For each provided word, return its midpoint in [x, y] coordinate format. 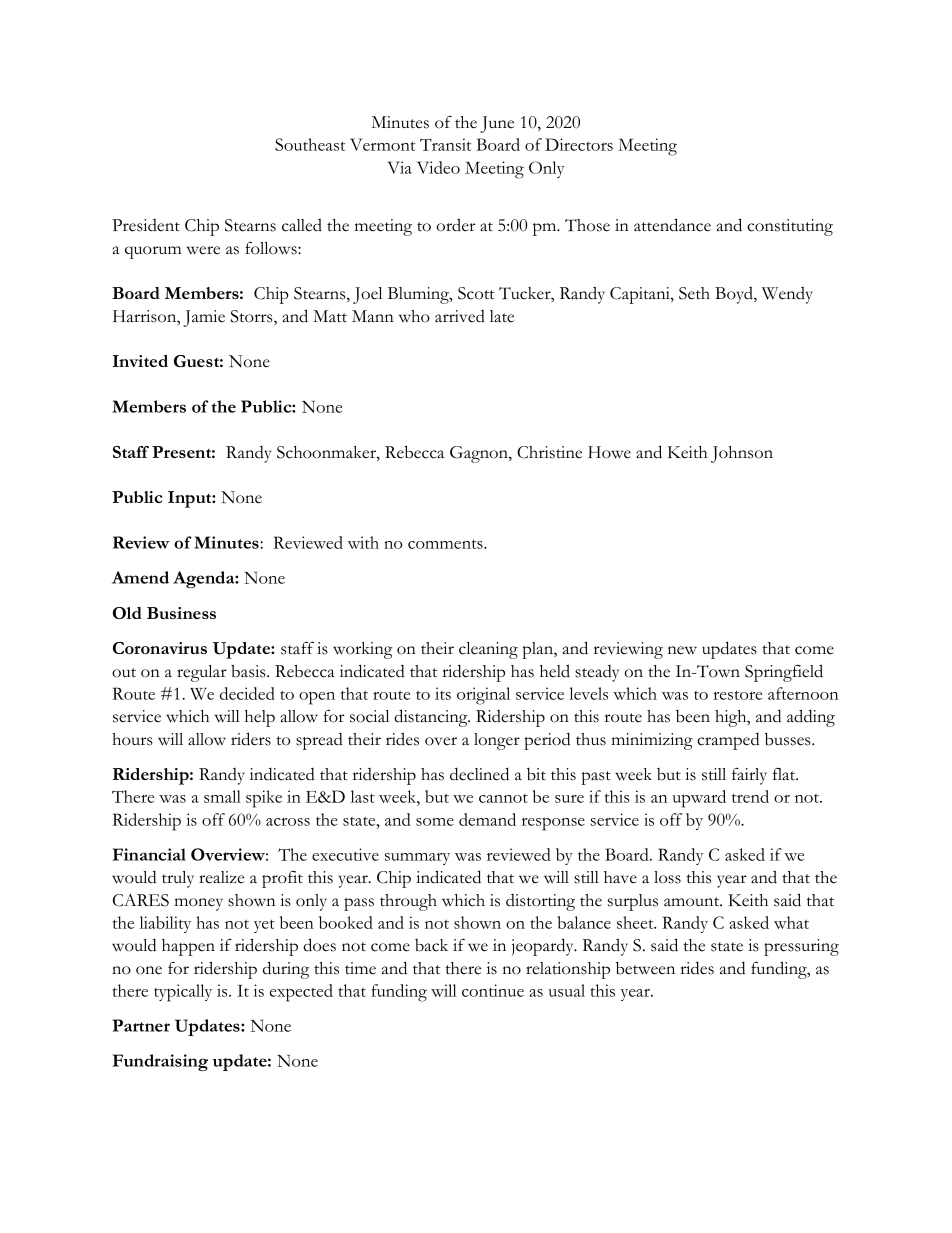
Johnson [742, 454]
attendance [672, 225]
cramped [728, 741]
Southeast [310, 144]
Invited [140, 361]
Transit [445, 144]
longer [497, 741]
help [260, 718]
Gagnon [480, 454]
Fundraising [160, 1062]
